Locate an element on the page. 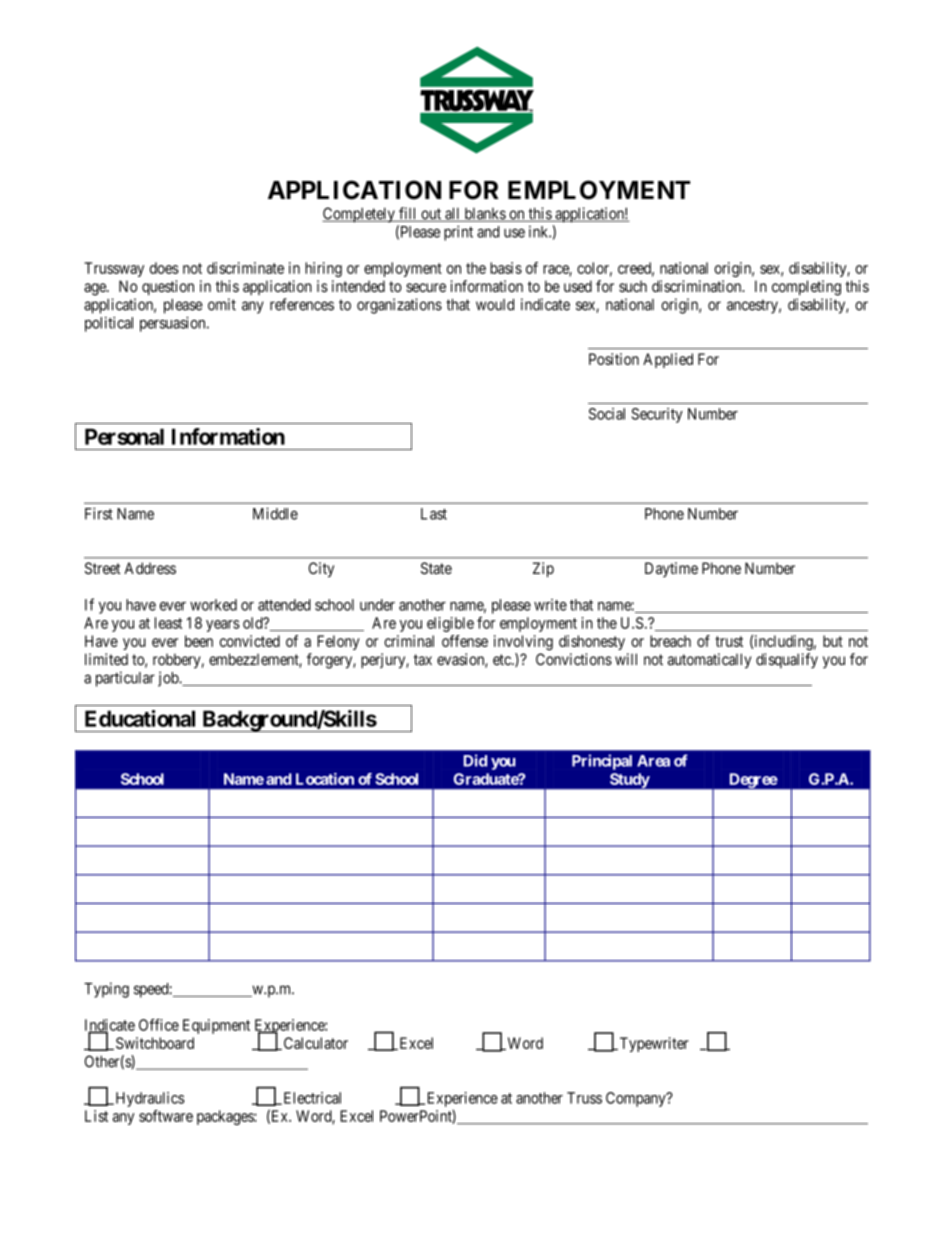  Educational is located at coordinates (140, 718).
